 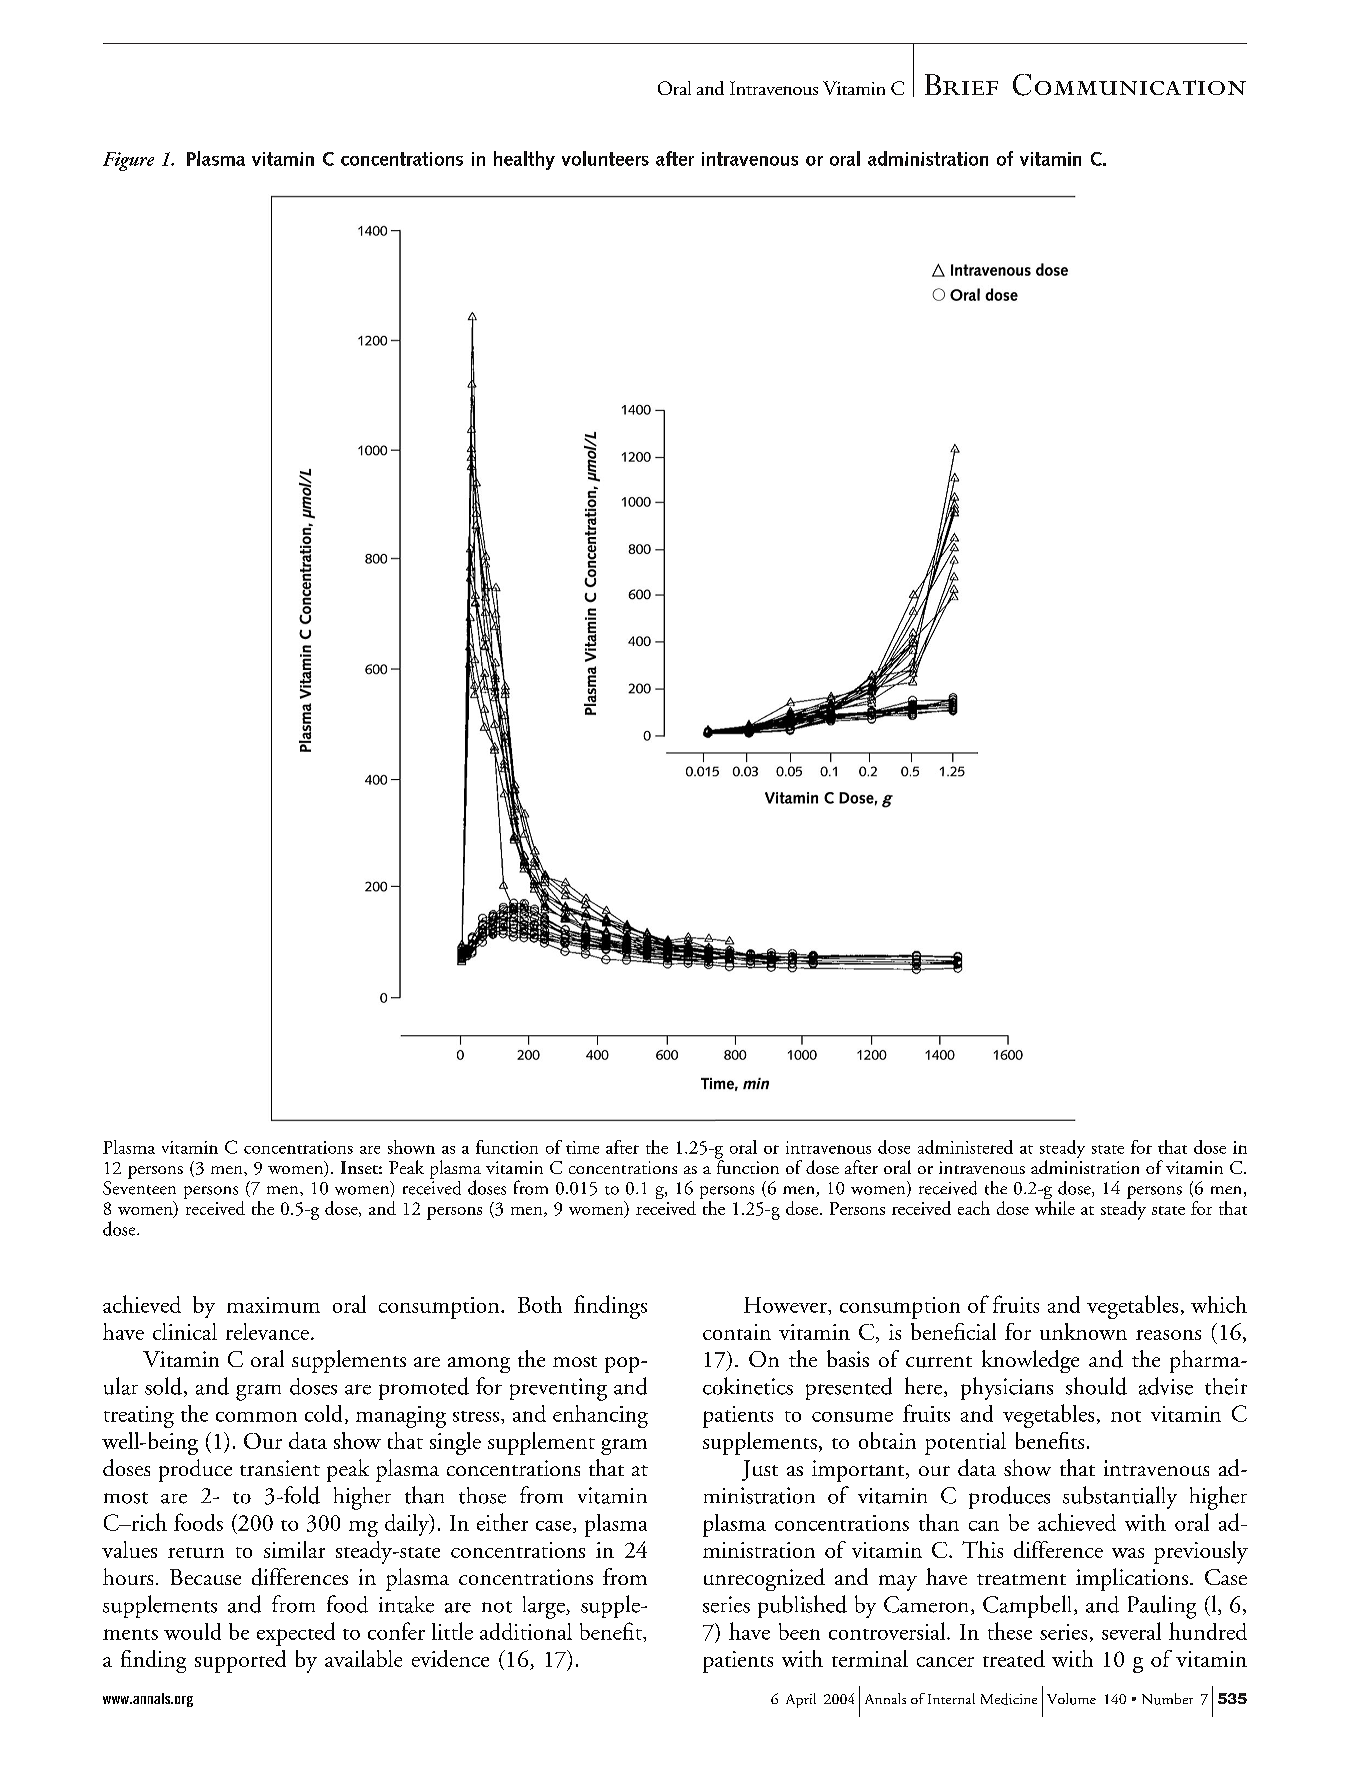 What do you see at coordinates (1083, 1331) in the page?
I see `unknown` at bounding box center [1083, 1331].
